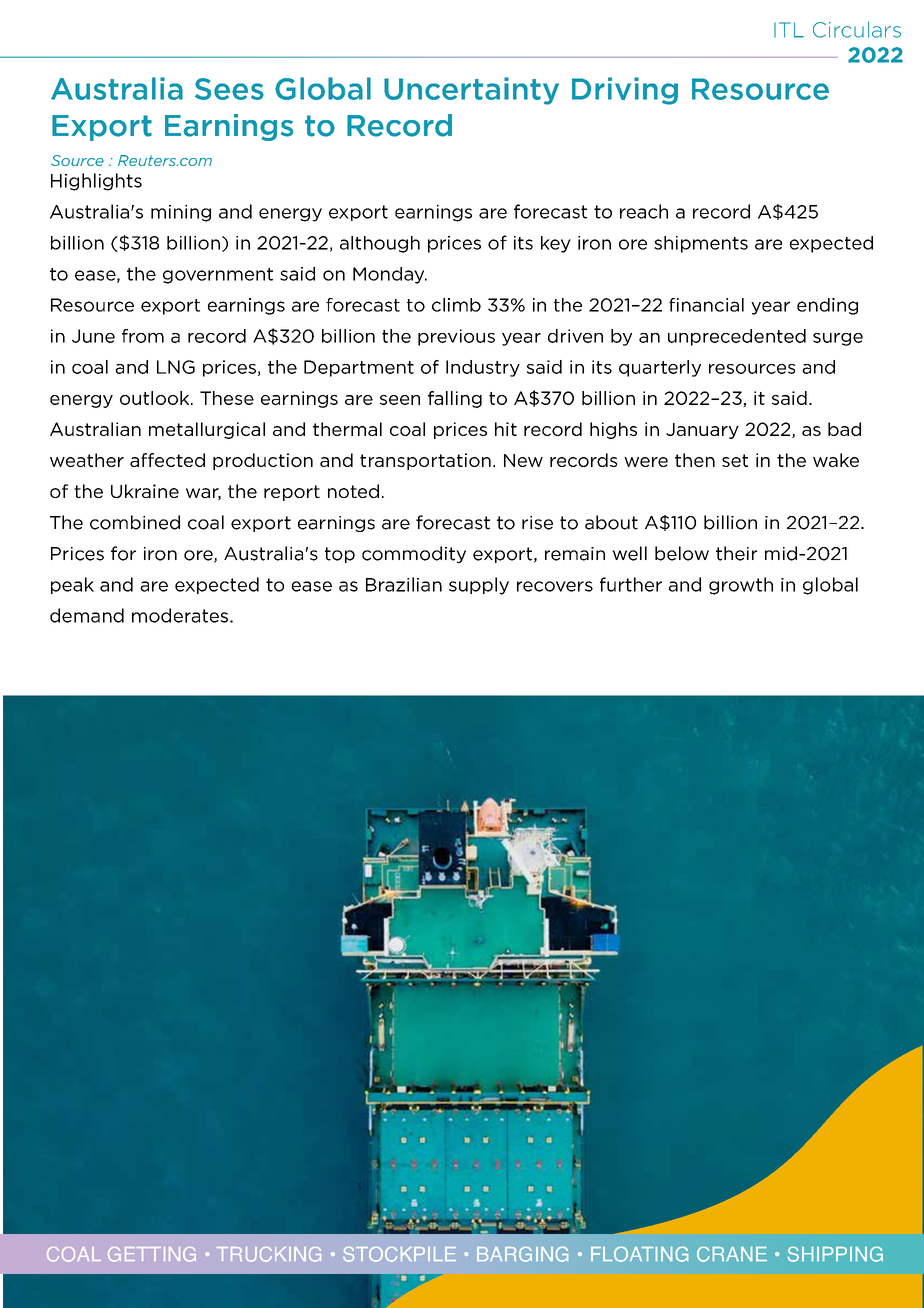 The height and width of the page is (1308, 924). I want to click on Sees, so click(229, 89).
